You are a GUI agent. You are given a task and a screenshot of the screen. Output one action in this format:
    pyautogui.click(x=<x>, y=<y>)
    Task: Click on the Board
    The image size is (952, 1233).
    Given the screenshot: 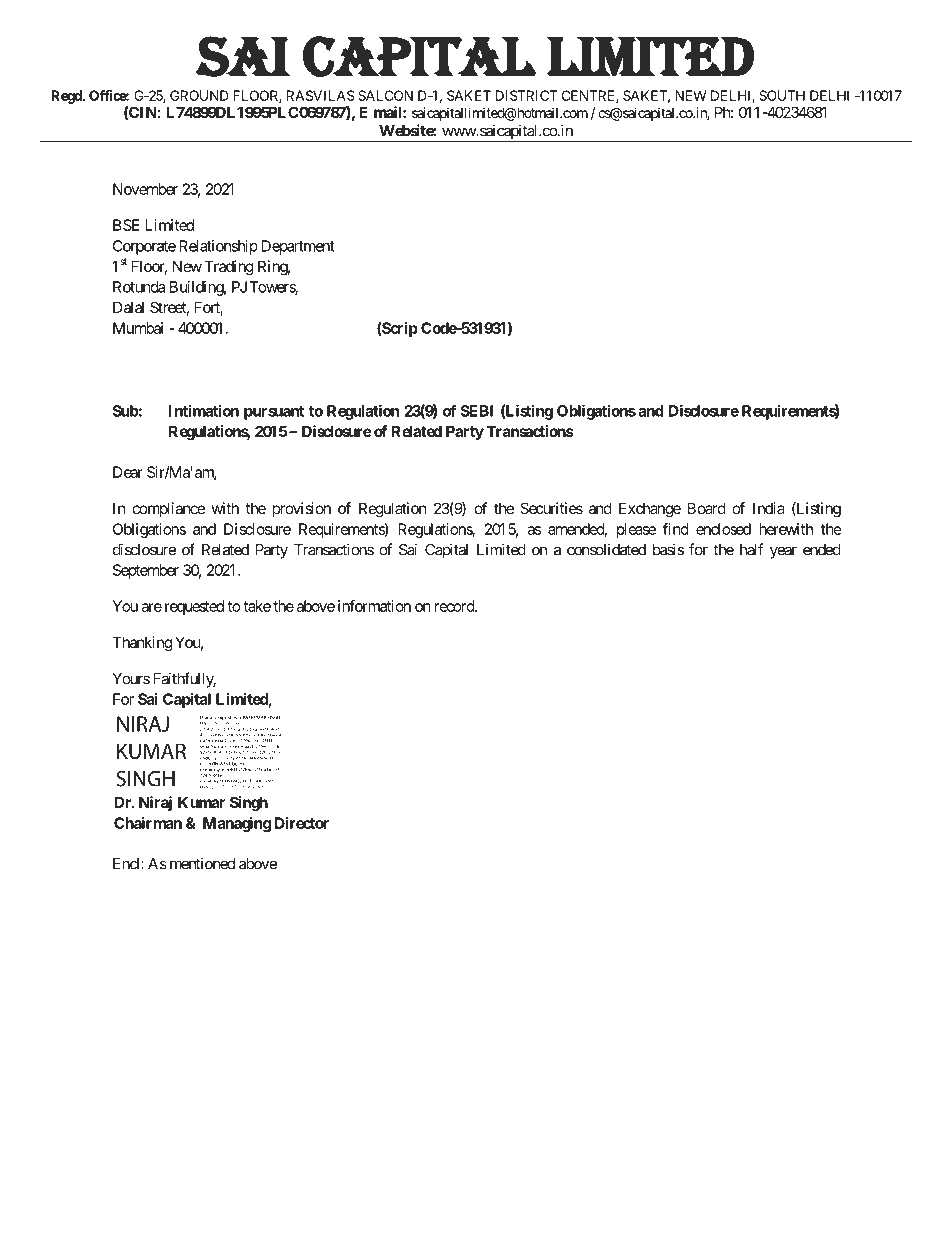 What is the action you would take?
    pyautogui.click(x=707, y=508)
